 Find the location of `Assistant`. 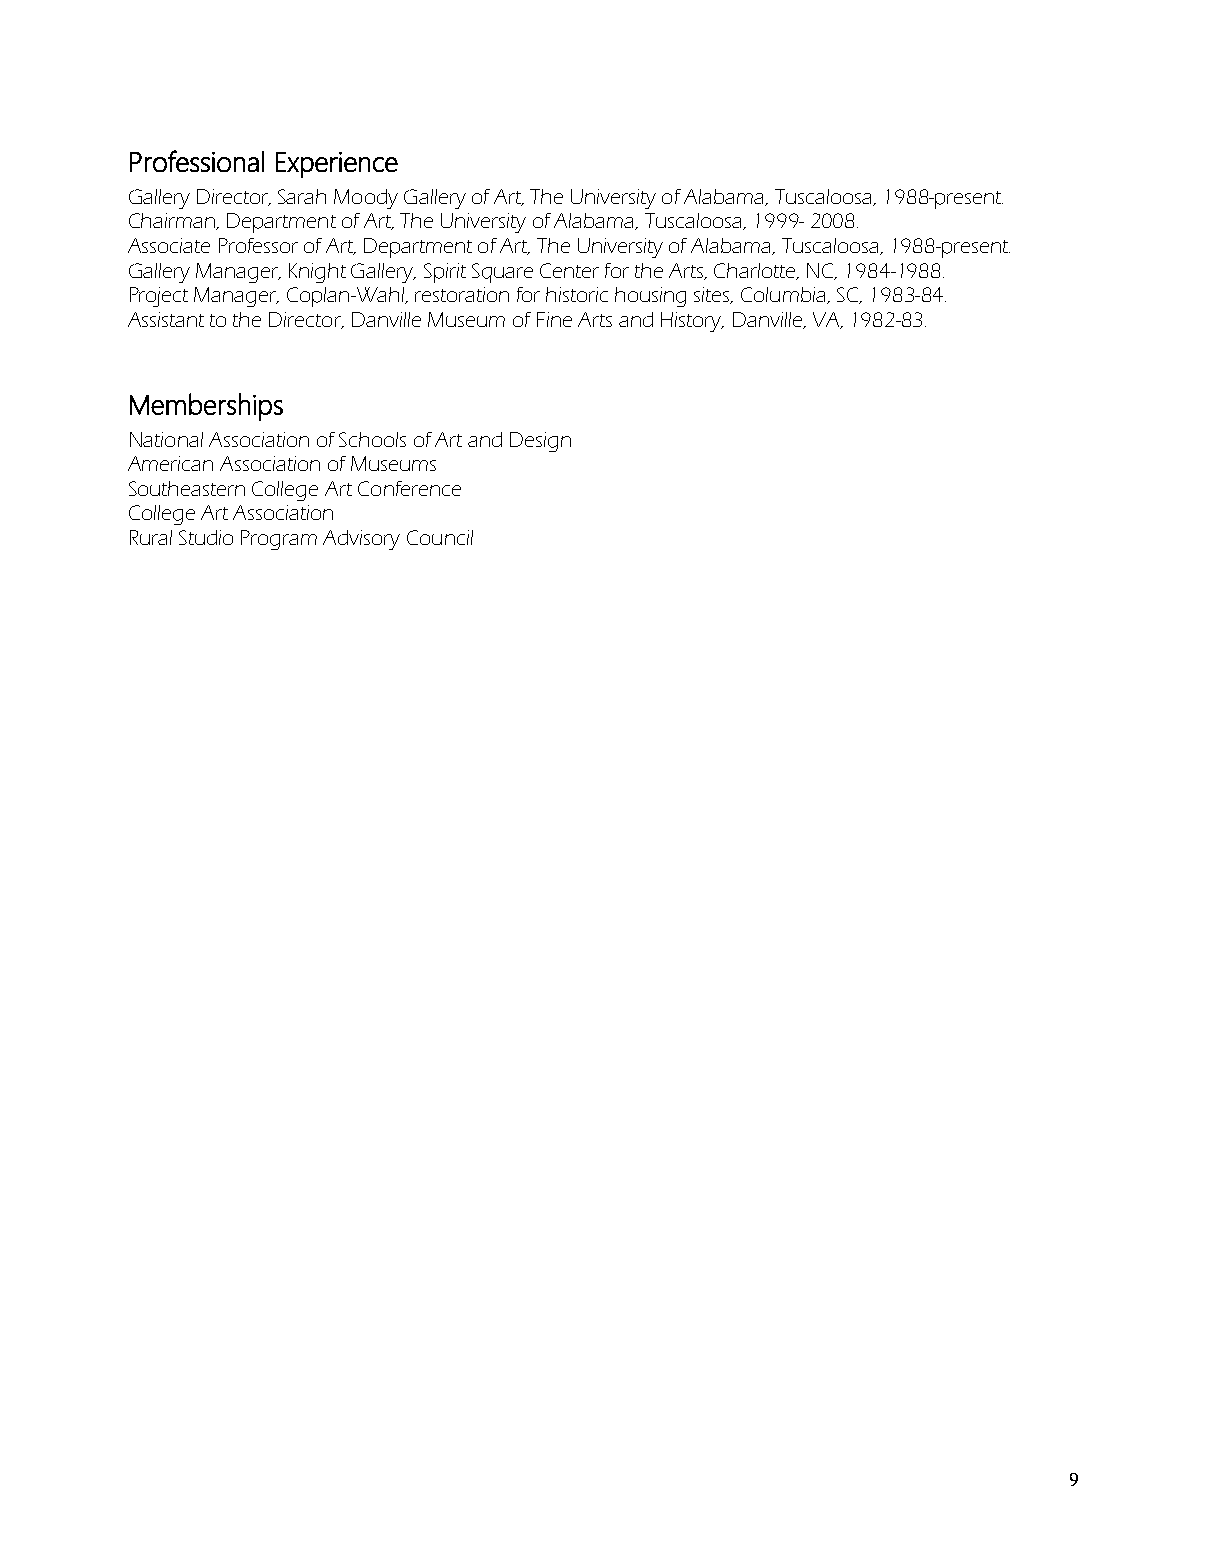

Assistant is located at coordinates (166, 319).
